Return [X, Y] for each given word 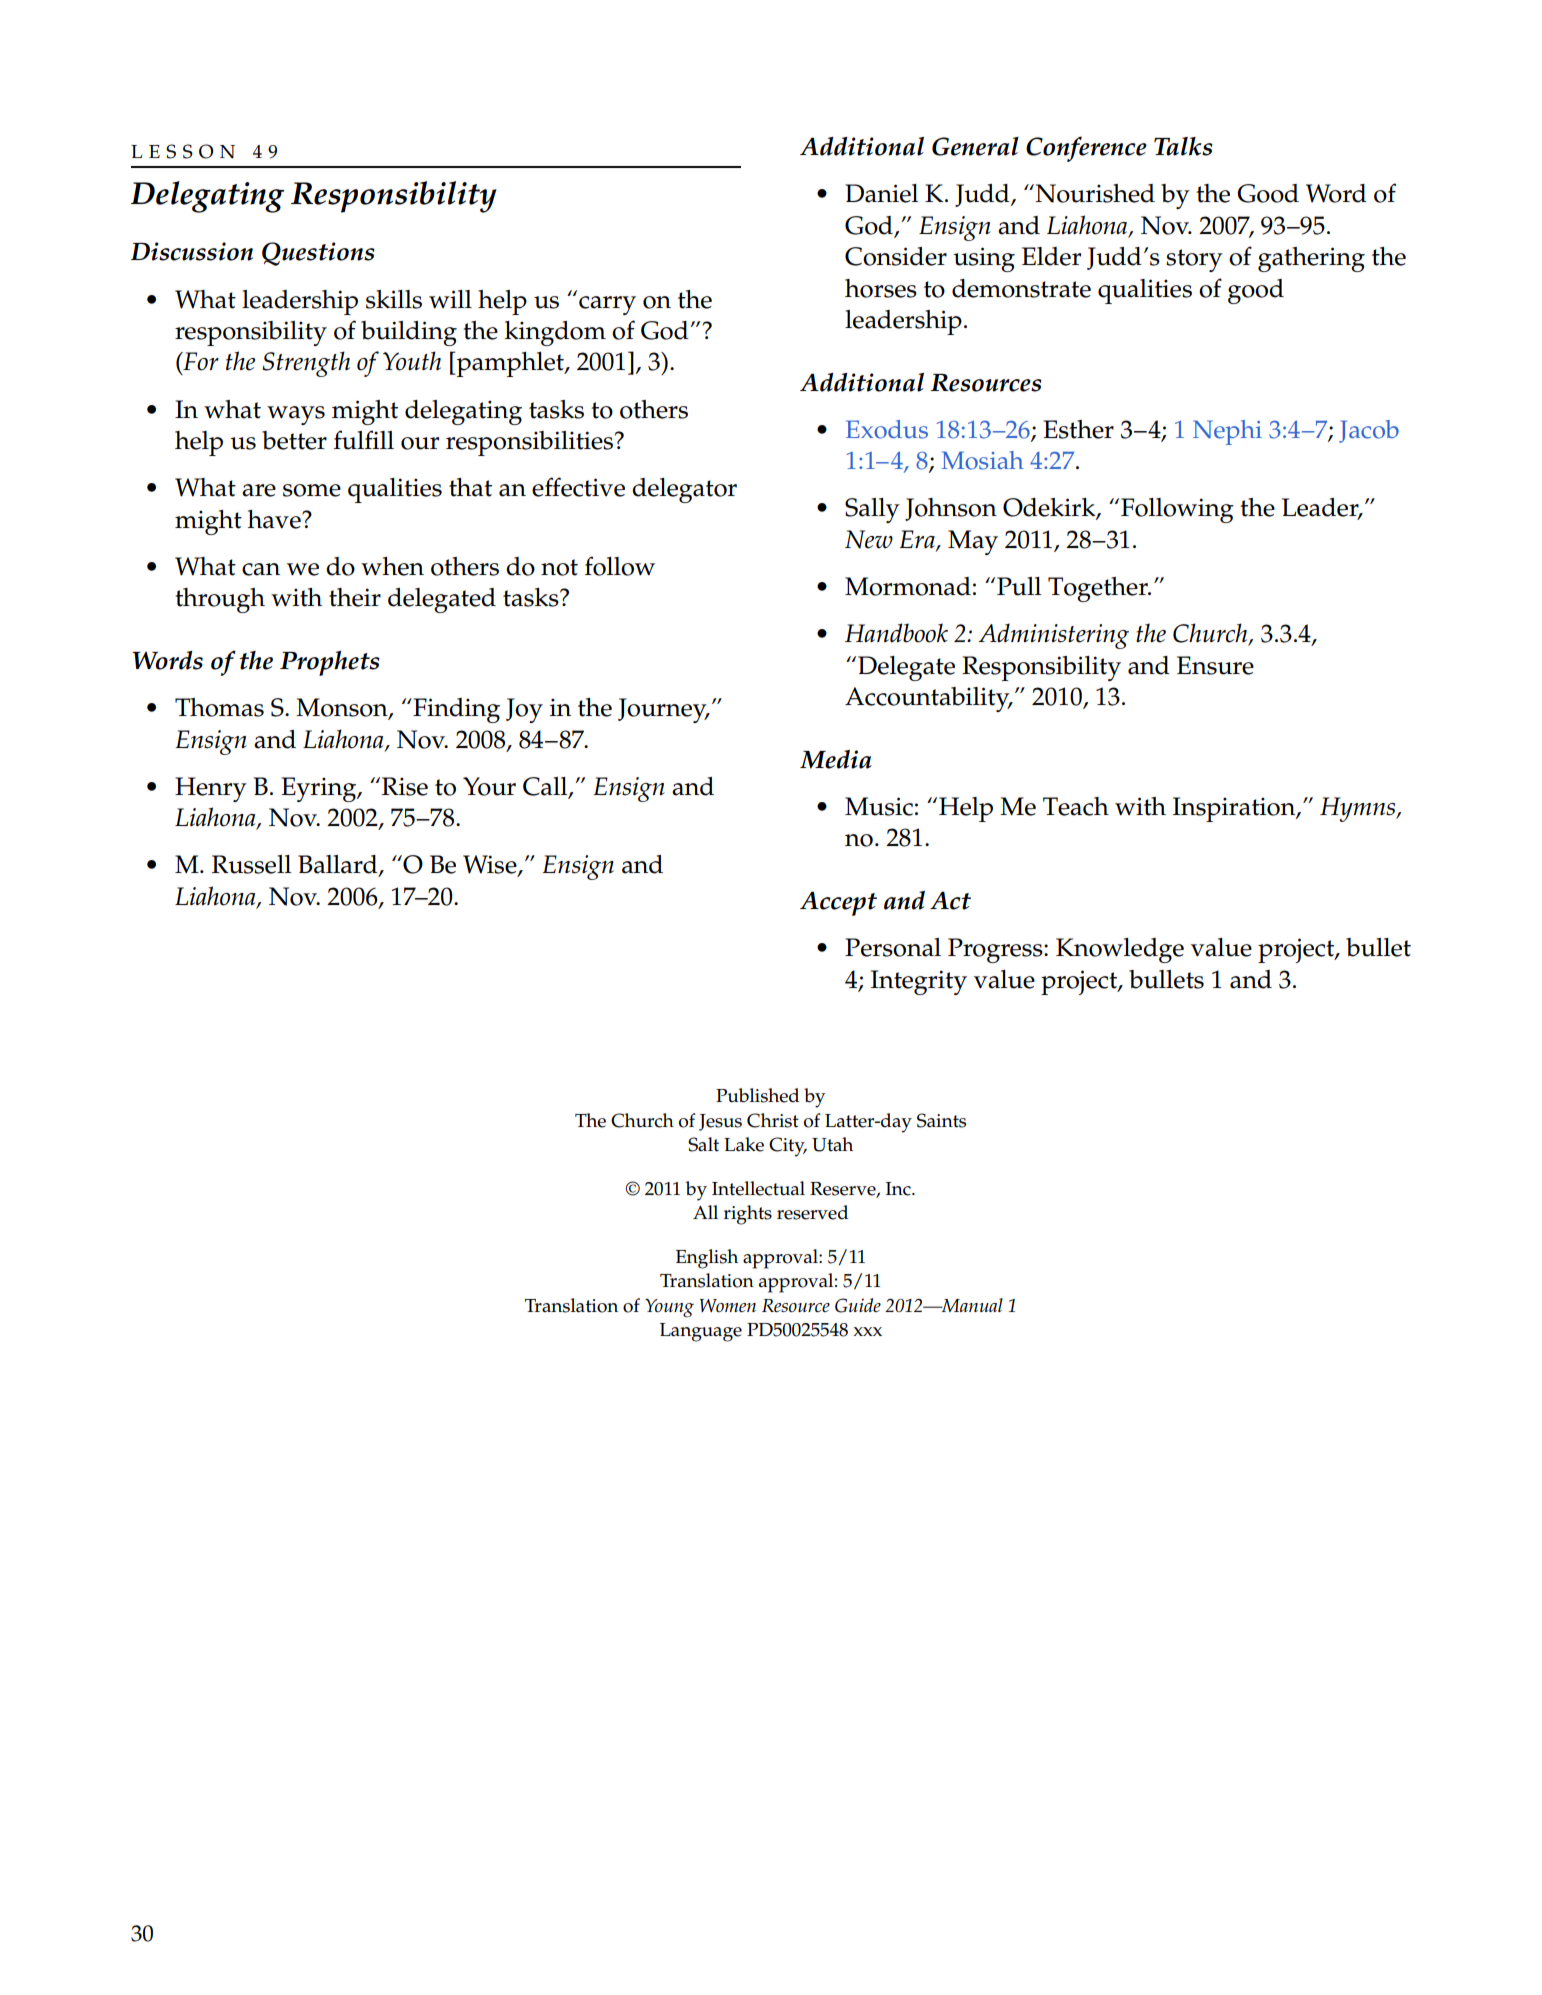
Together [1099, 589]
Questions [318, 254]
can [261, 569]
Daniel [881, 193]
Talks [1183, 146]
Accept [838, 903]
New [869, 539]
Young [669, 1308]
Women [728, 1305]
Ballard [339, 865]
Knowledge [1120, 950]
